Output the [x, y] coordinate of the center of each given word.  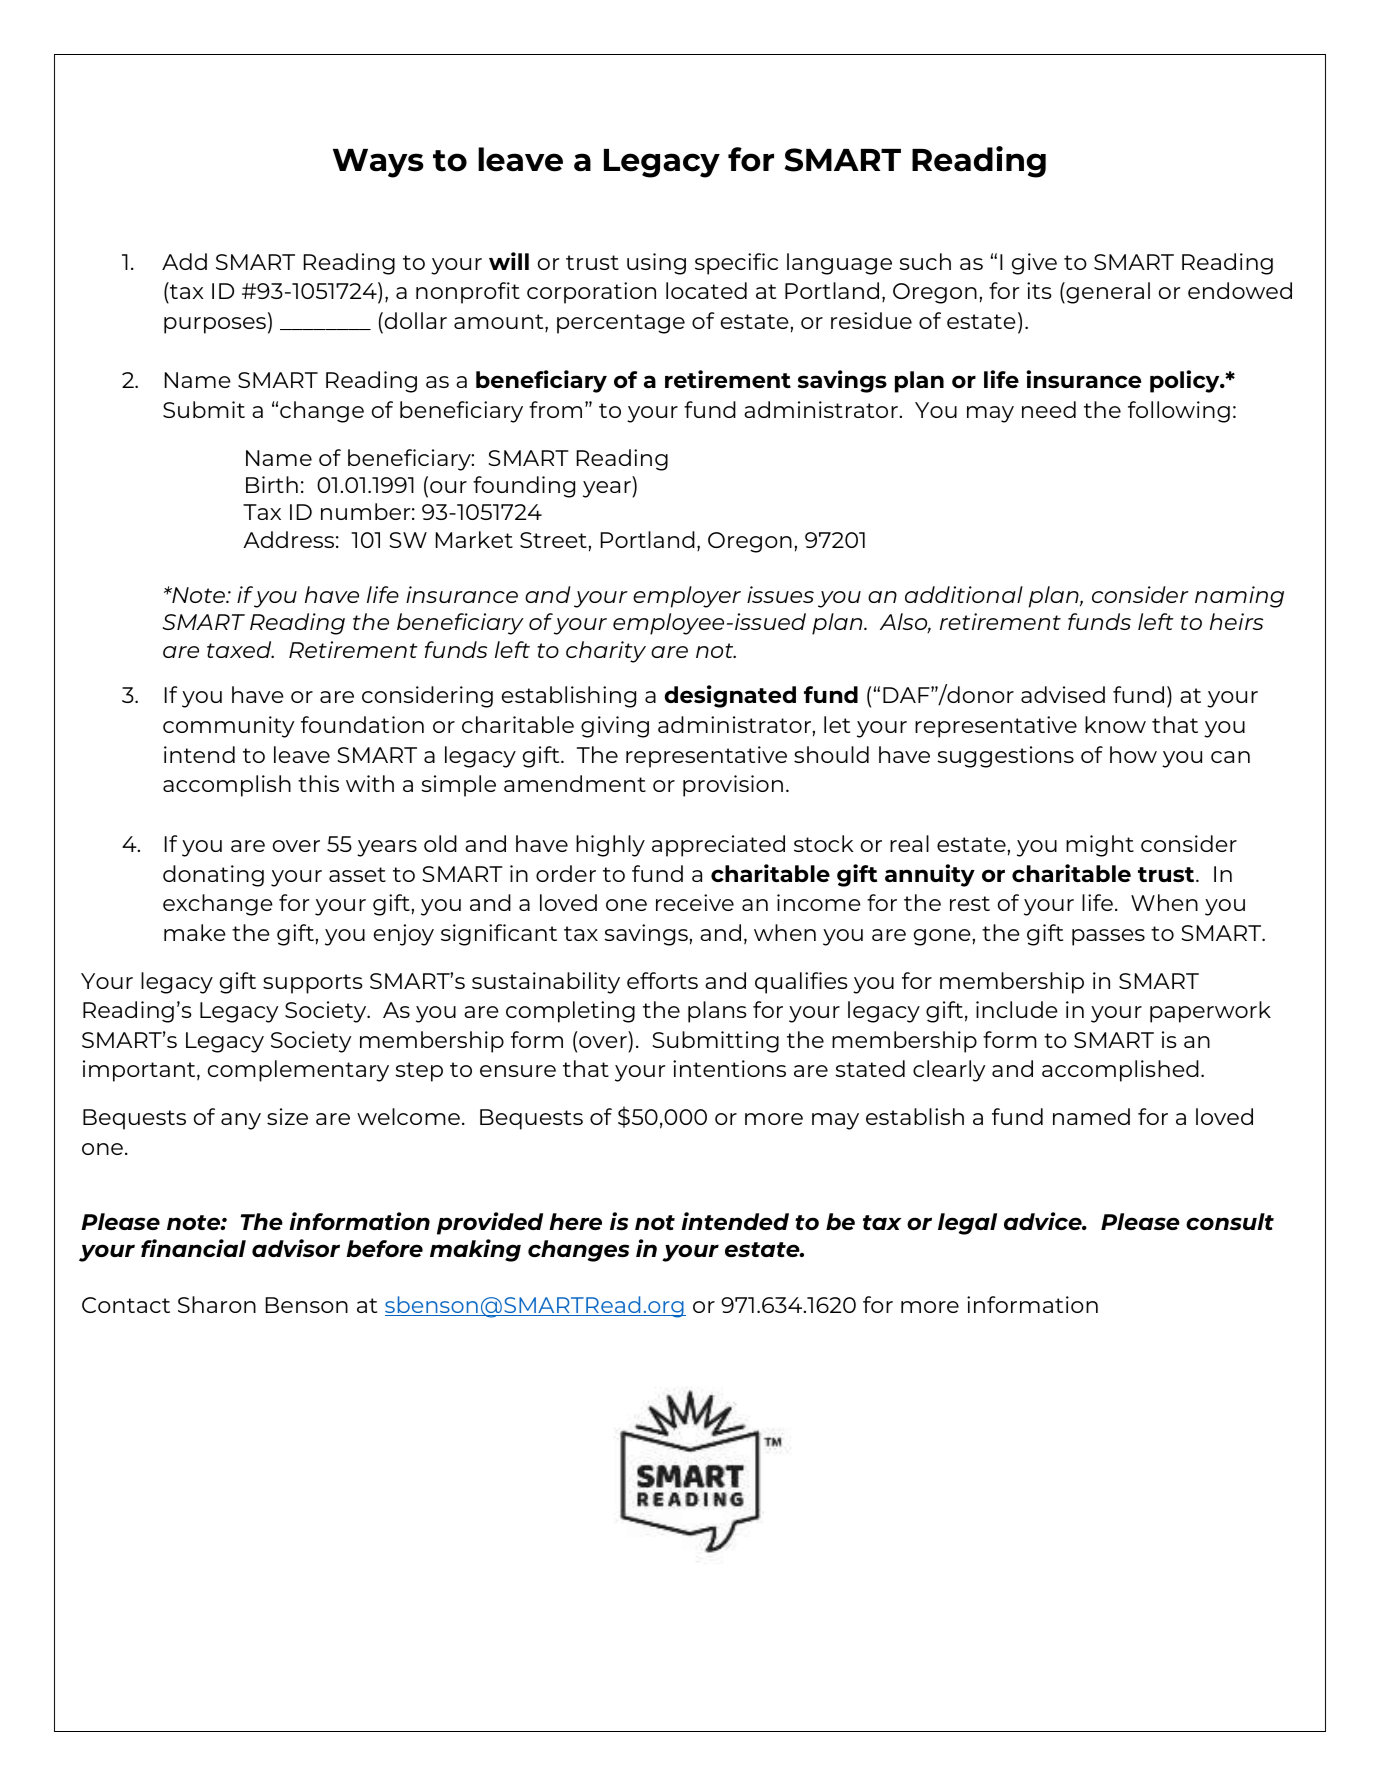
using [656, 264]
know [1115, 724]
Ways [378, 163]
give [1034, 264]
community [228, 727]
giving [615, 727]
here [575, 1221]
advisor [296, 1248]
